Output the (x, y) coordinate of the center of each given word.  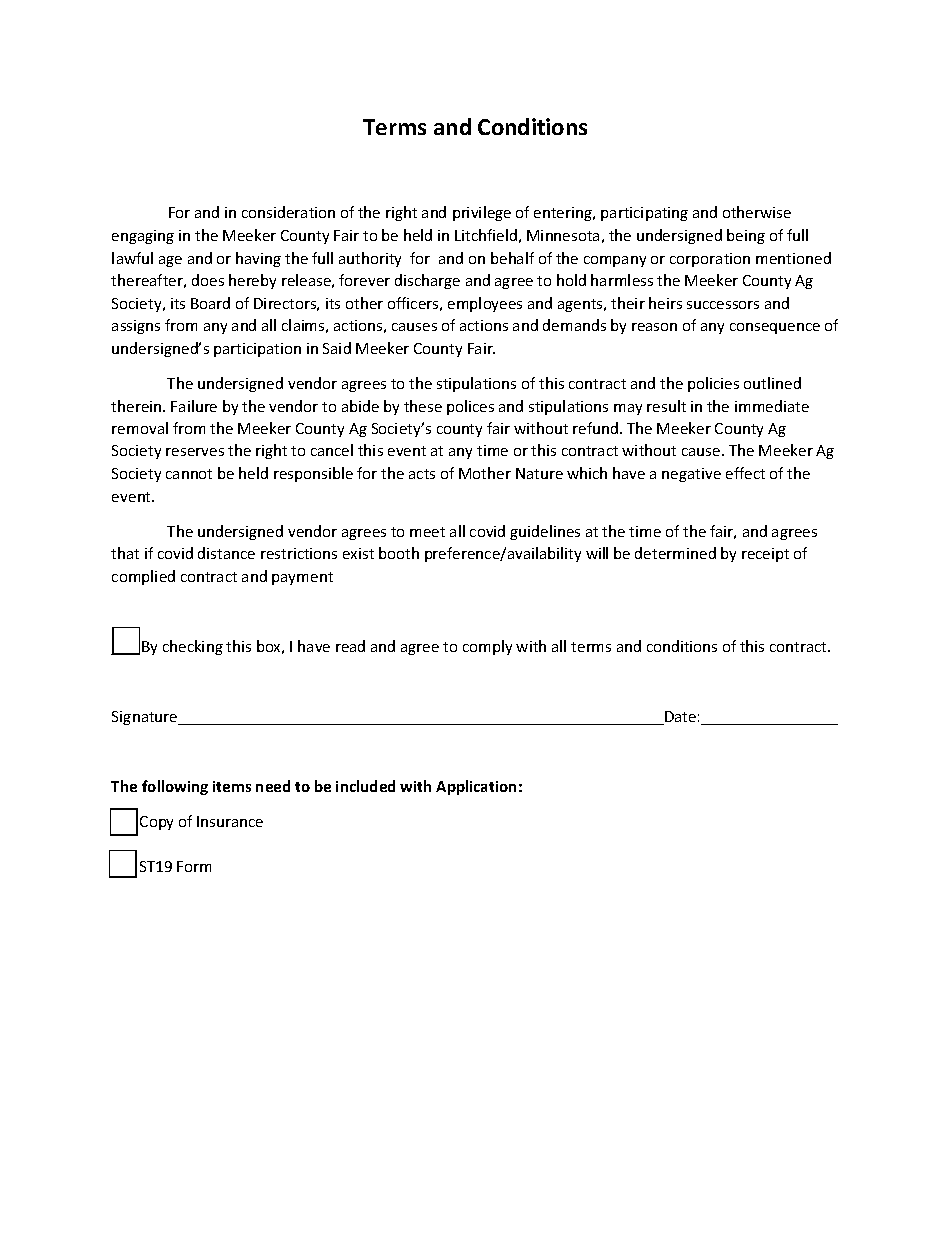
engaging (143, 237)
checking (193, 647)
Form (194, 866)
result (666, 406)
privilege (482, 213)
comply (487, 647)
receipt (765, 555)
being (746, 236)
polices (470, 407)
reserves (195, 452)
